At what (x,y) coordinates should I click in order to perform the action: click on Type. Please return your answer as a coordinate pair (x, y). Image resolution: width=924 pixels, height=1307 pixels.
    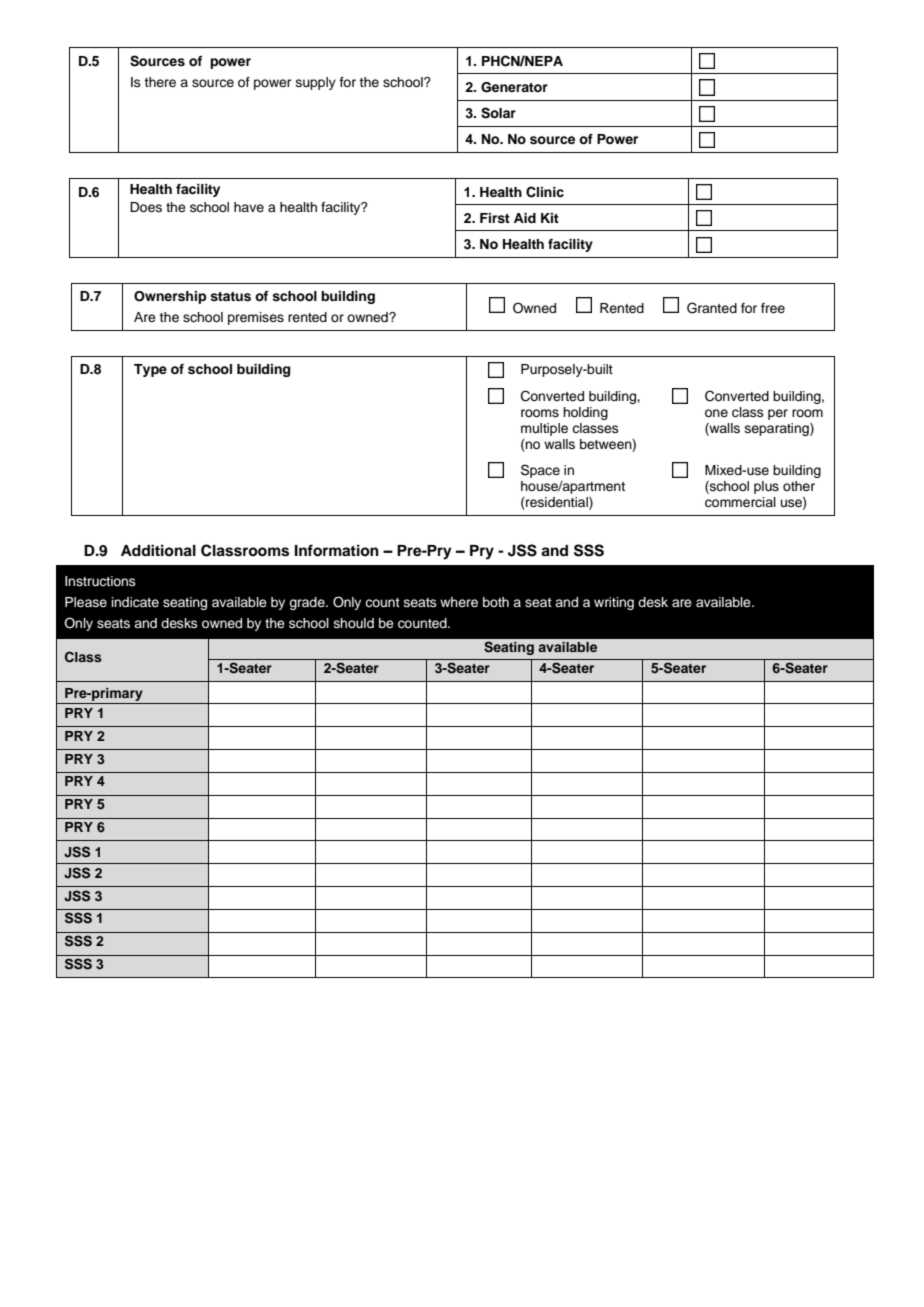
    Looking at the image, I should click on (150, 370).
